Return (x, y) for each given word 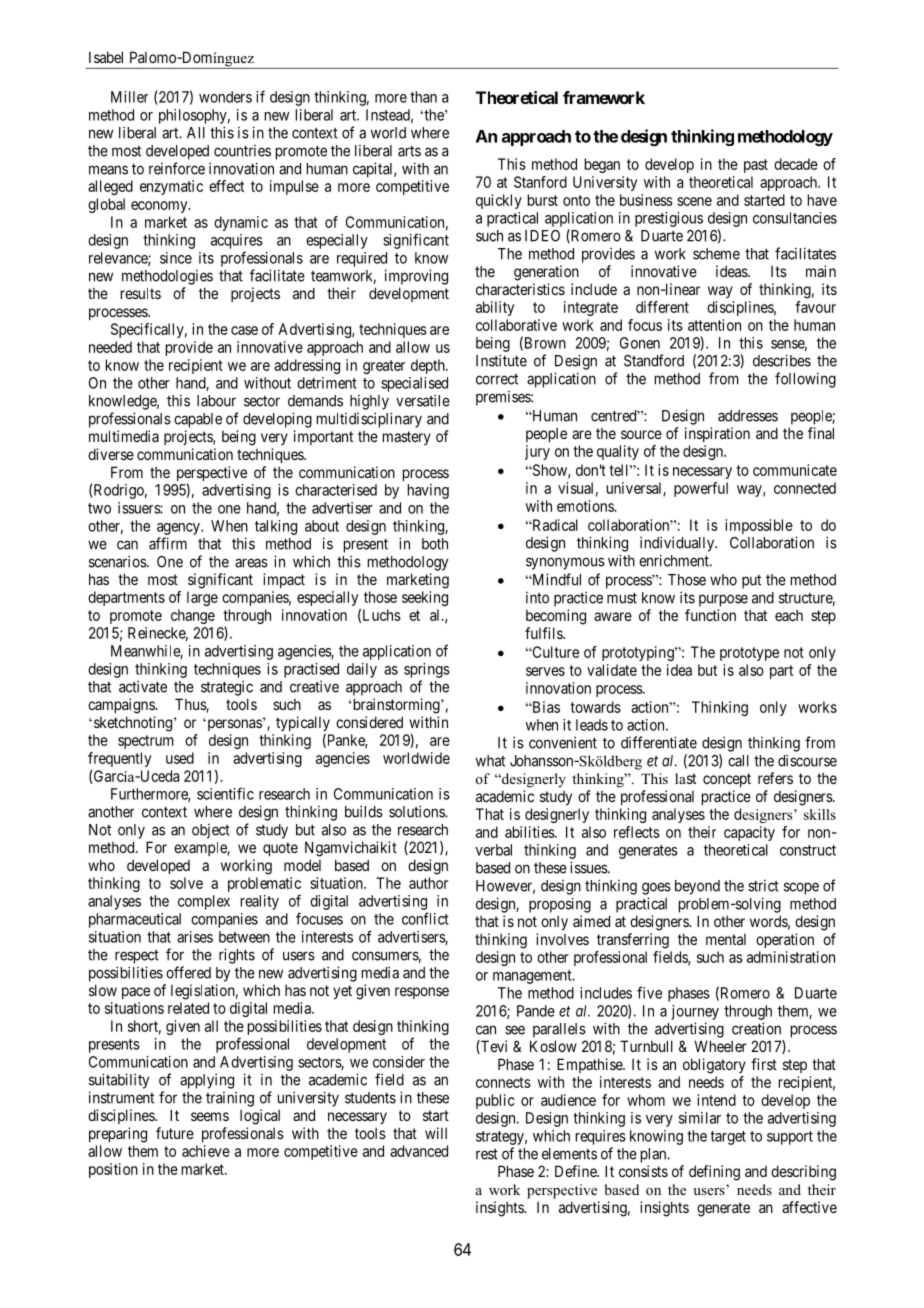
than (423, 97)
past (756, 166)
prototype (749, 654)
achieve (206, 1151)
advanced (419, 1151)
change (193, 616)
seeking (425, 598)
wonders (225, 97)
